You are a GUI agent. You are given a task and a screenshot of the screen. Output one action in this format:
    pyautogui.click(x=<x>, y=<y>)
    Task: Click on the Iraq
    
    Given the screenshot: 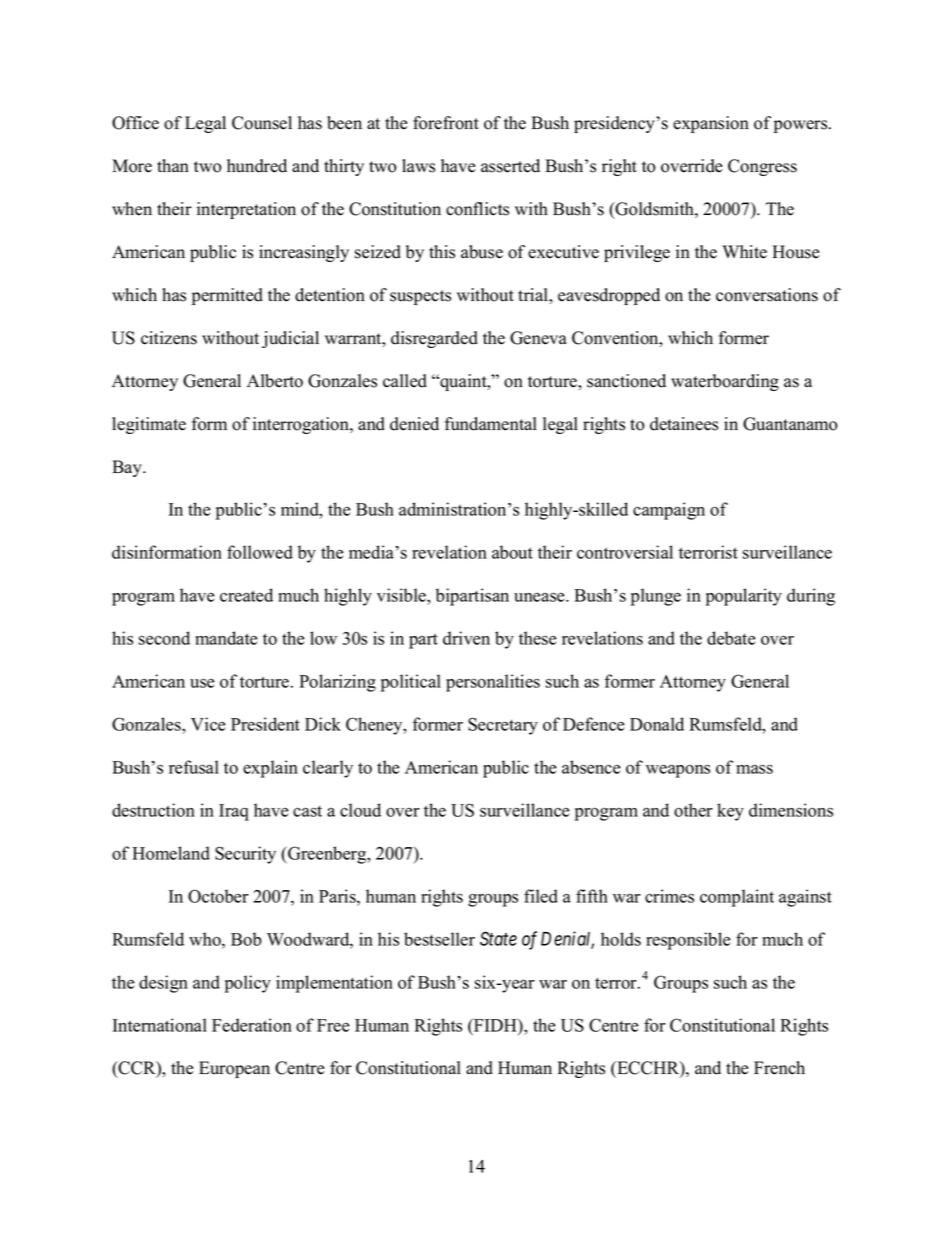 What is the action you would take?
    pyautogui.click(x=234, y=812)
